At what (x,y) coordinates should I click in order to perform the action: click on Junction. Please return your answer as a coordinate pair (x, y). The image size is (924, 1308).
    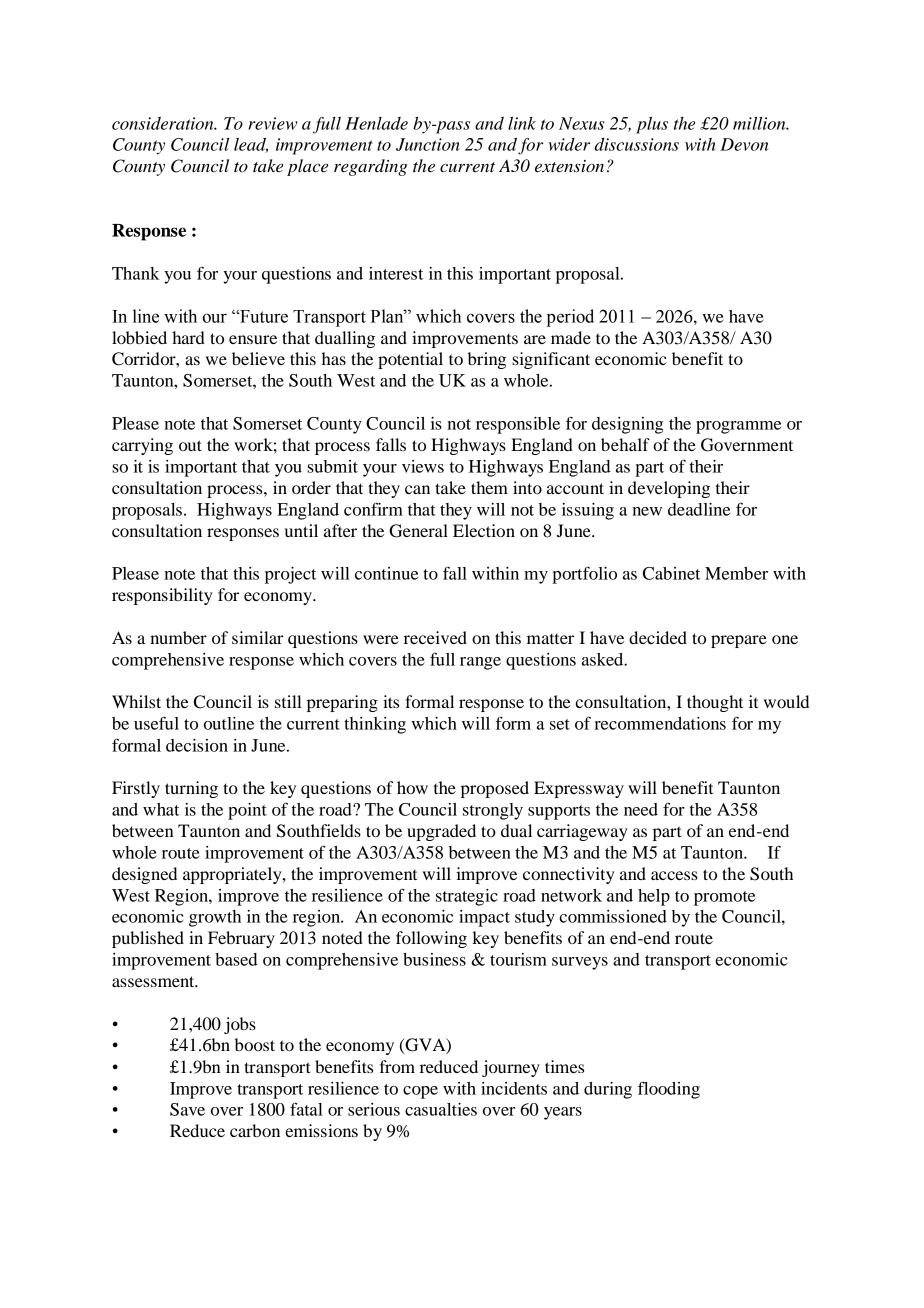
    Looking at the image, I should click on (428, 144).
